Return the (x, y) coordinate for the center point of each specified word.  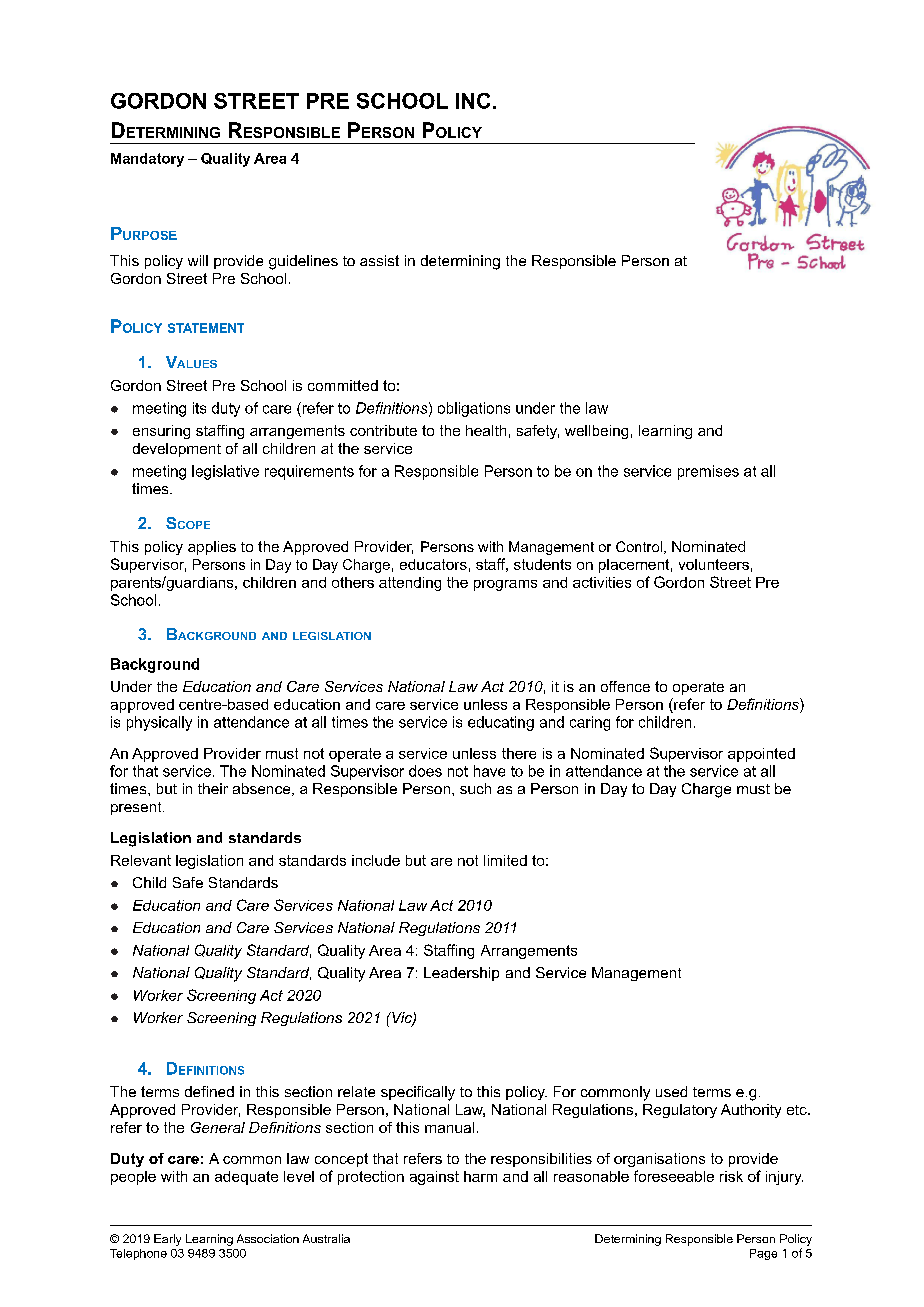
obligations (474, 409)
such (475, 788)
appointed (761, 755)
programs (505, 585)
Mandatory (147, 160)
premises (708, 472)
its (199, 408)
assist (379, 260)
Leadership (461, 974)
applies (212, 548)
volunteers (714, 564)
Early (167, 1240)
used (671, 1091)
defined (209, 1091)
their (213, 788)
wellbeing (596, 432)
